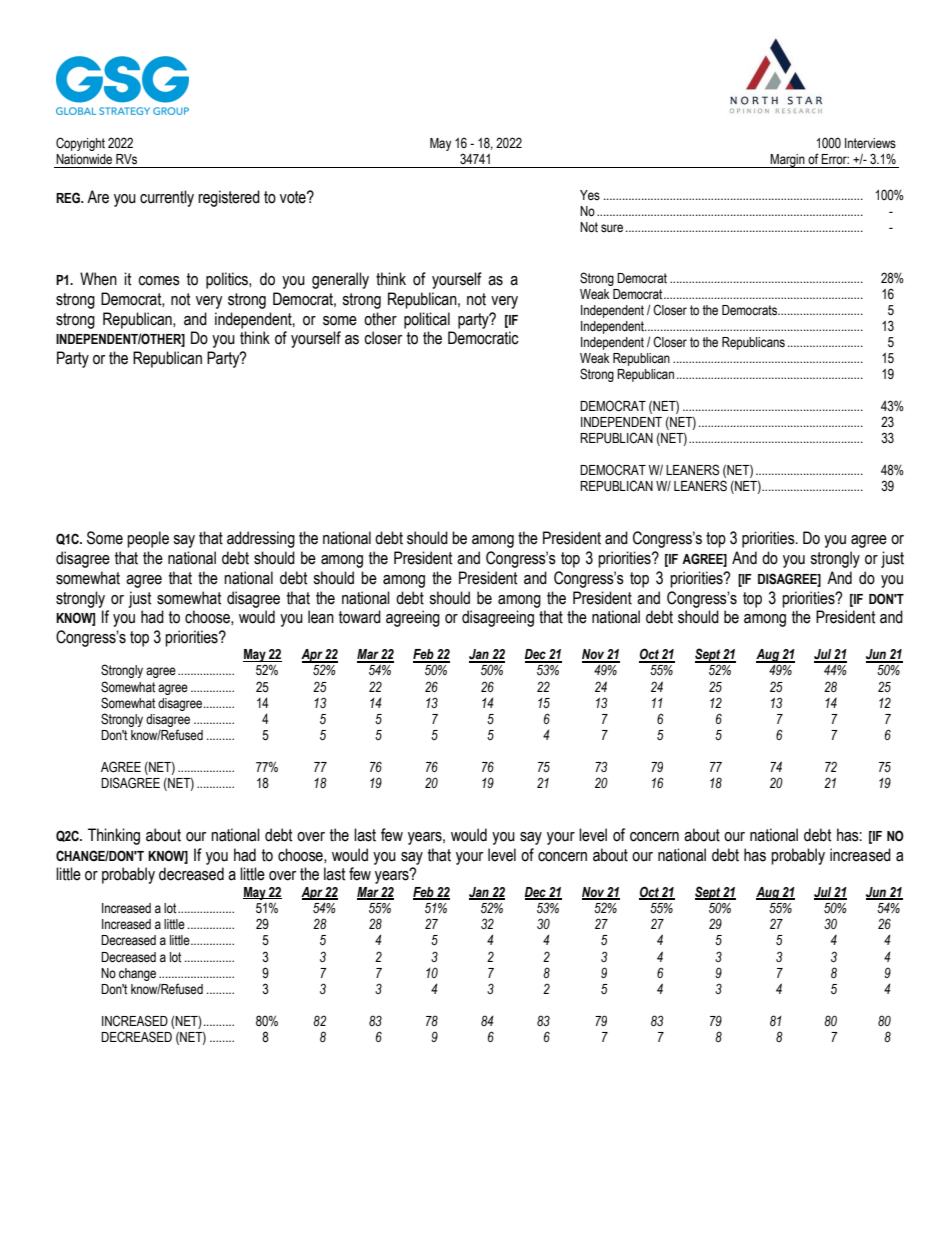  What do you see at coordinates (80, 144) in the page?
I see `Copyright` at bounding box center [80, 144].
